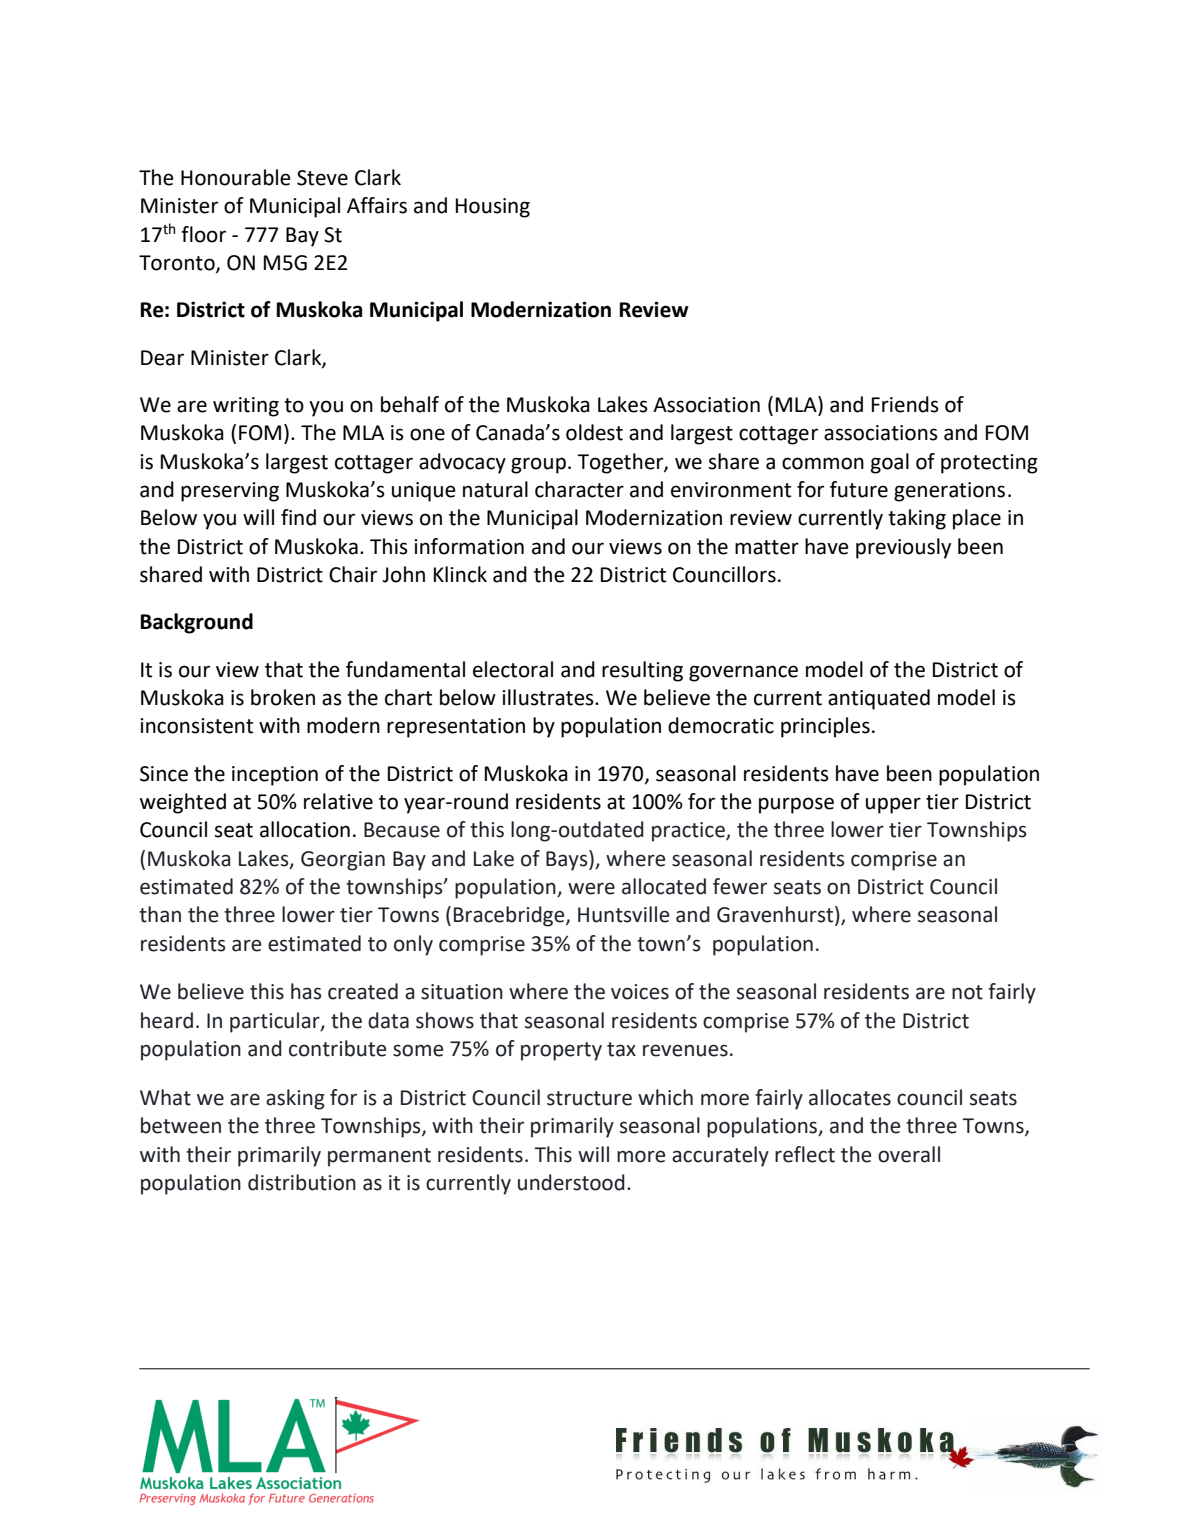 Image resolution: width=1184 pixels, height=1533 pixels. I want to click on Housing, so click(493, 208).
